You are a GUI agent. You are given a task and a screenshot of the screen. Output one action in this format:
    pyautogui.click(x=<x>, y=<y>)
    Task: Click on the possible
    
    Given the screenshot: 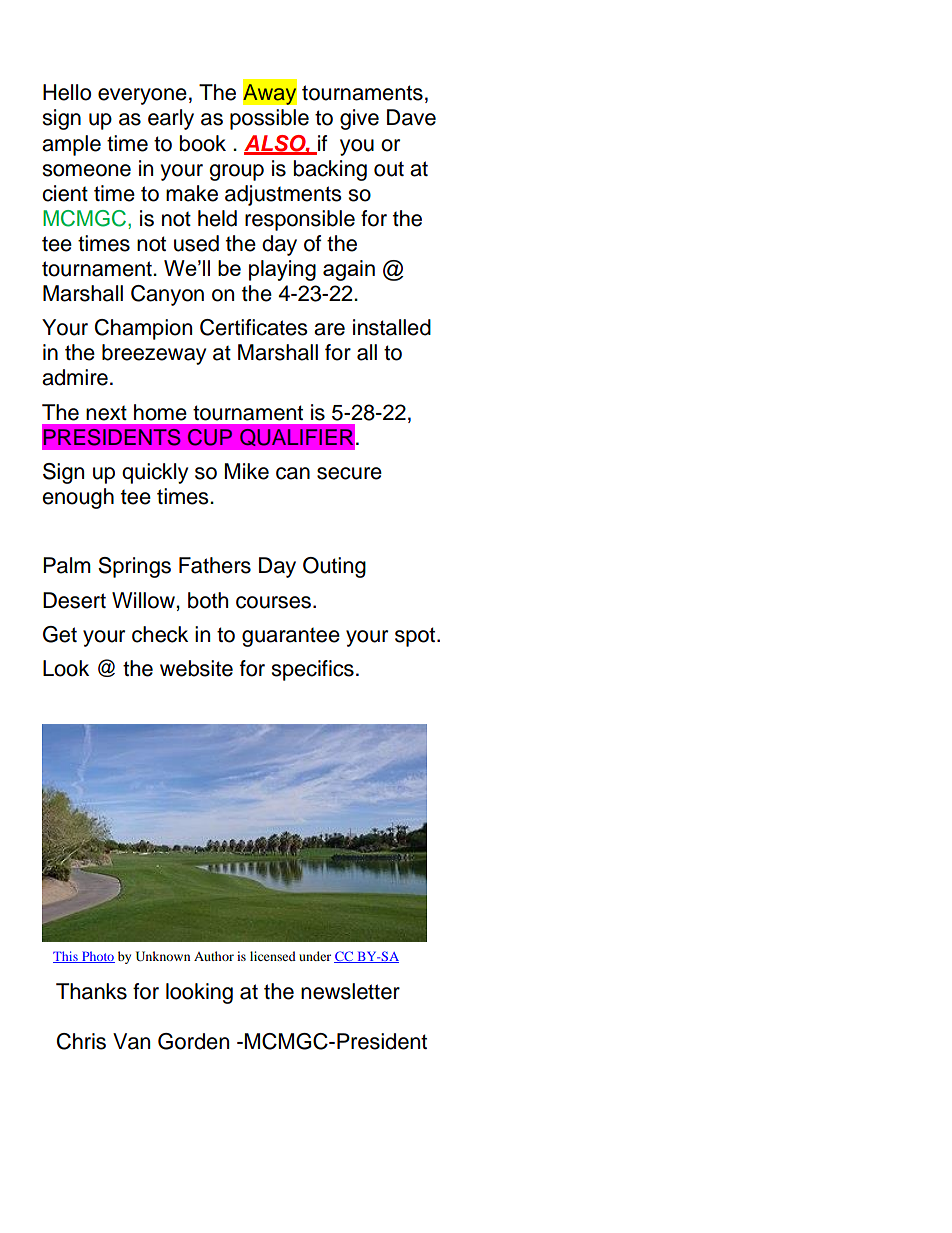 What is the action you would take?
    pyautogui.click(x=269, y=119)
